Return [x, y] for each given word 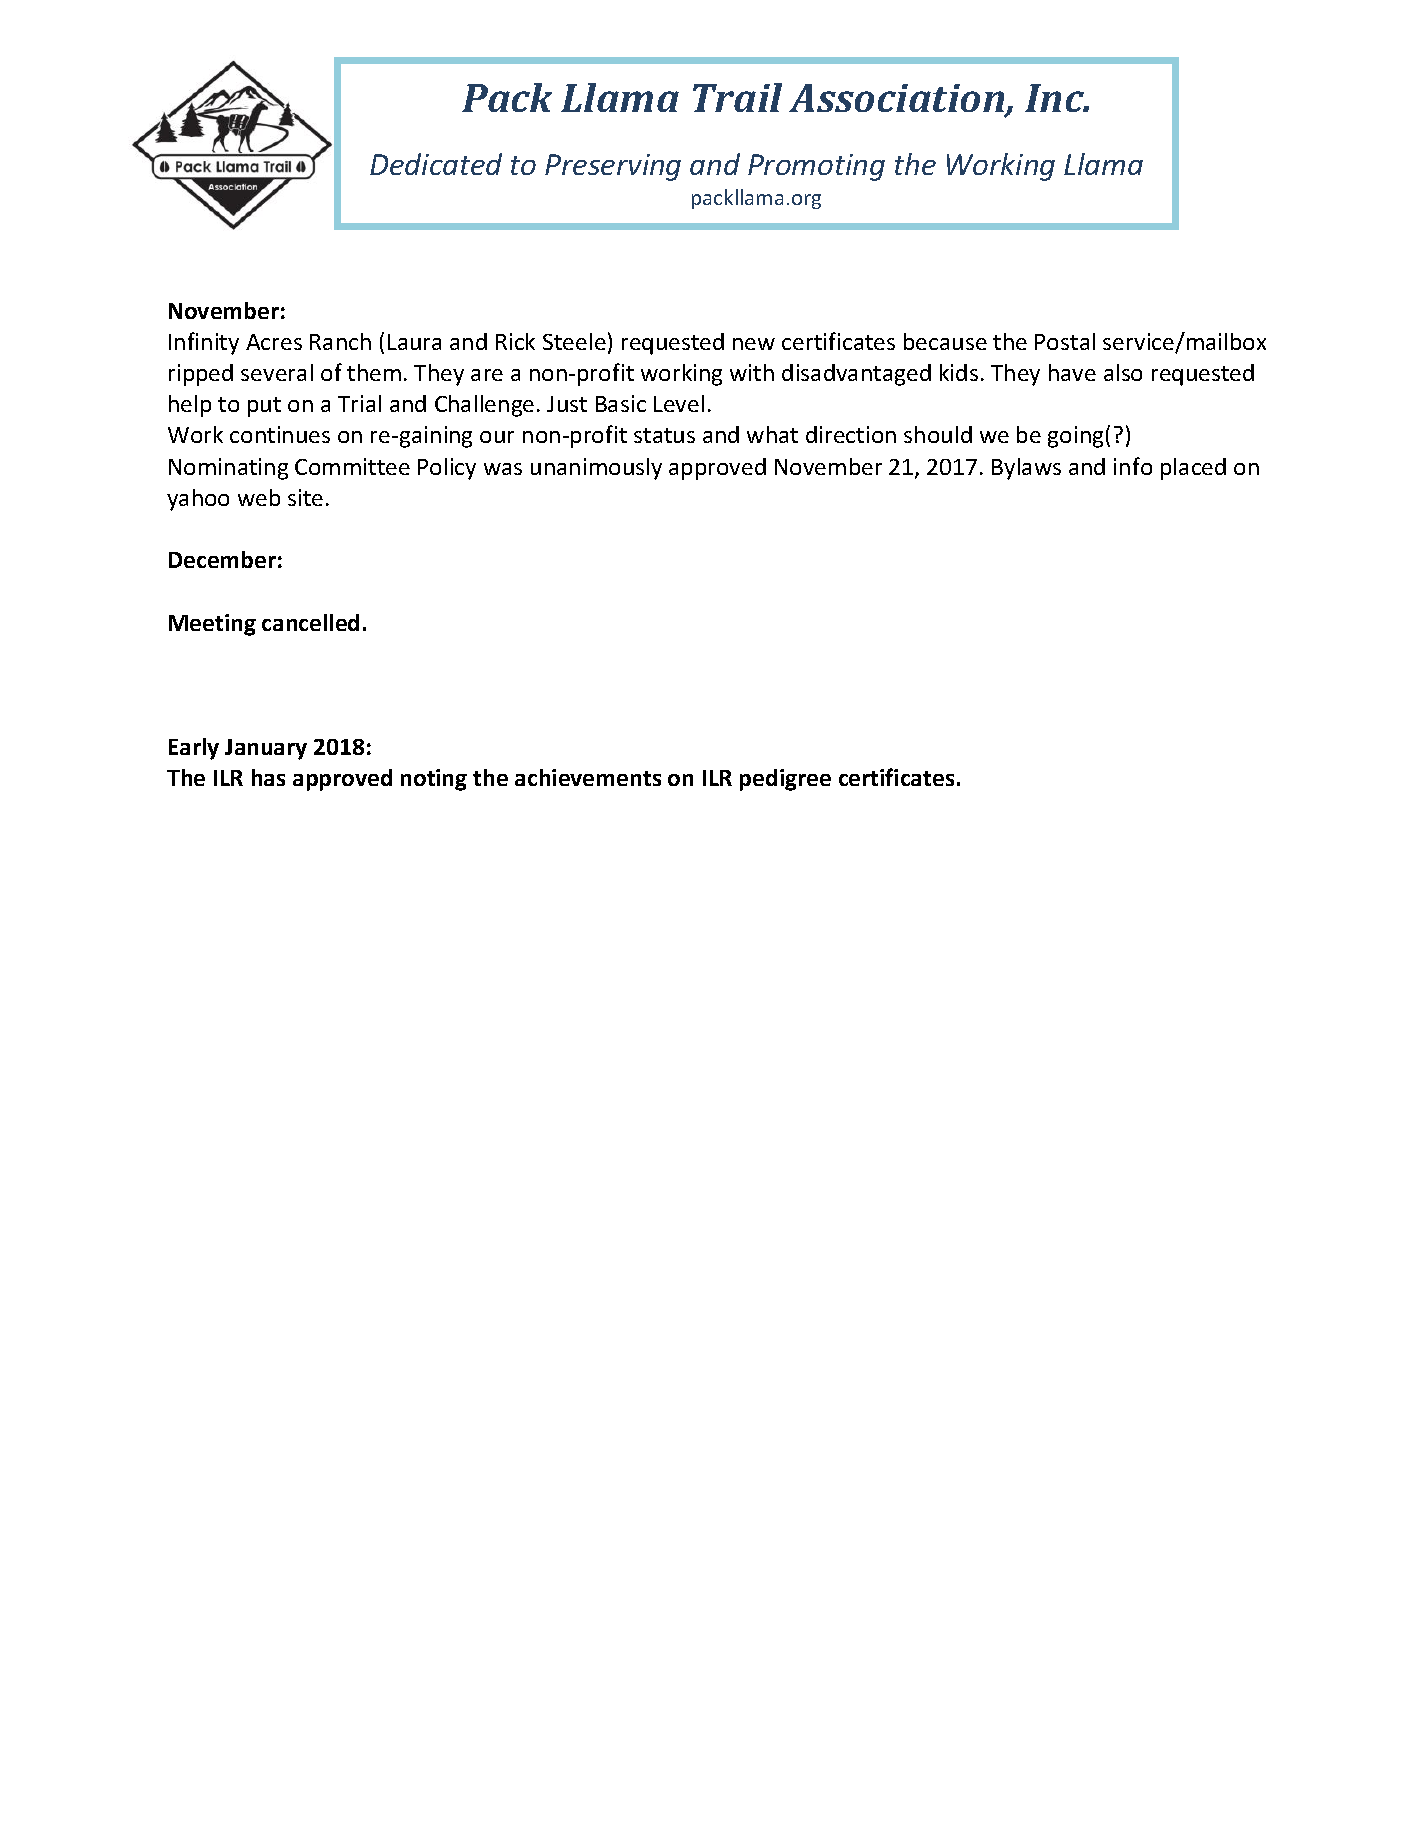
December [222, 559]
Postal [1065, 341]
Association [898, 99]
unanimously [596, 469]
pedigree [785, 780]
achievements [588, 777]
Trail [737, 97]
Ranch [340, 341]
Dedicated [436, 164]
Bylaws [1026, 469]
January [266, 749]
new [754, 344]
